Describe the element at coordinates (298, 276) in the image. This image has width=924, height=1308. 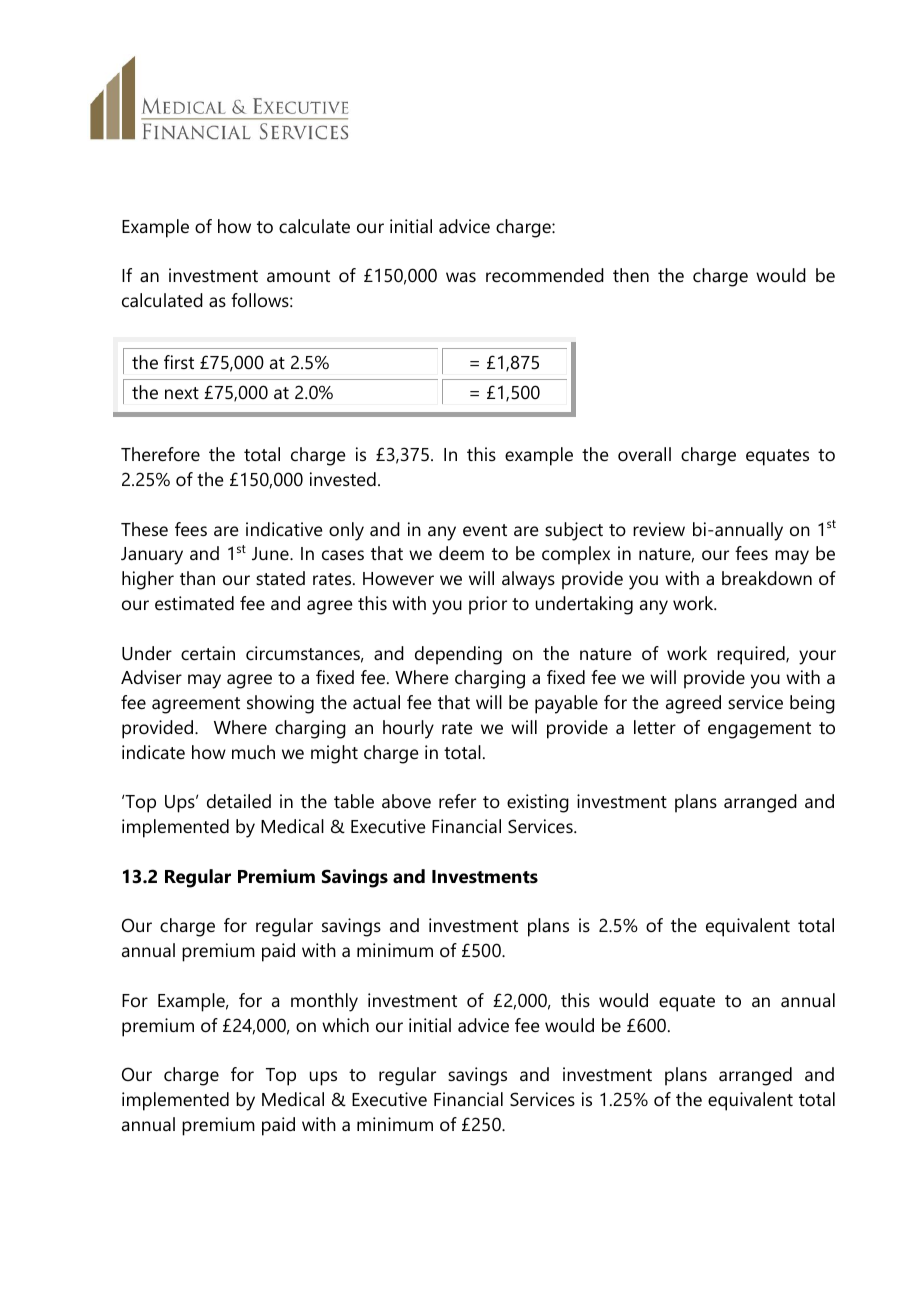
I see `amount` at that location.
